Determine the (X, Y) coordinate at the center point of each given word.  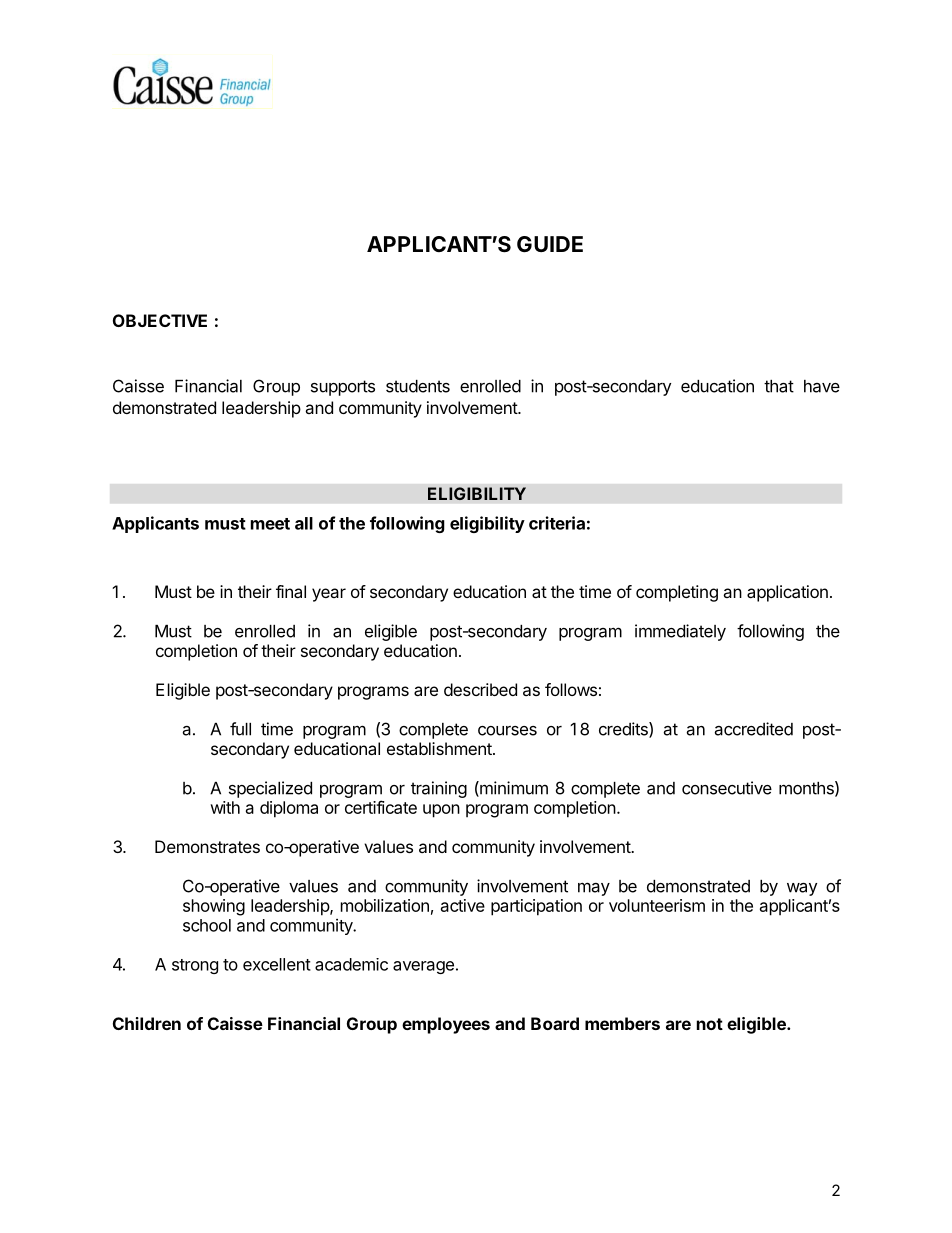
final (291, 591)
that (779, 386)
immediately (680, 632)
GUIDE (550, 244)
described (480, 689)
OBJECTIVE (160, 320)
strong (195, 966)
